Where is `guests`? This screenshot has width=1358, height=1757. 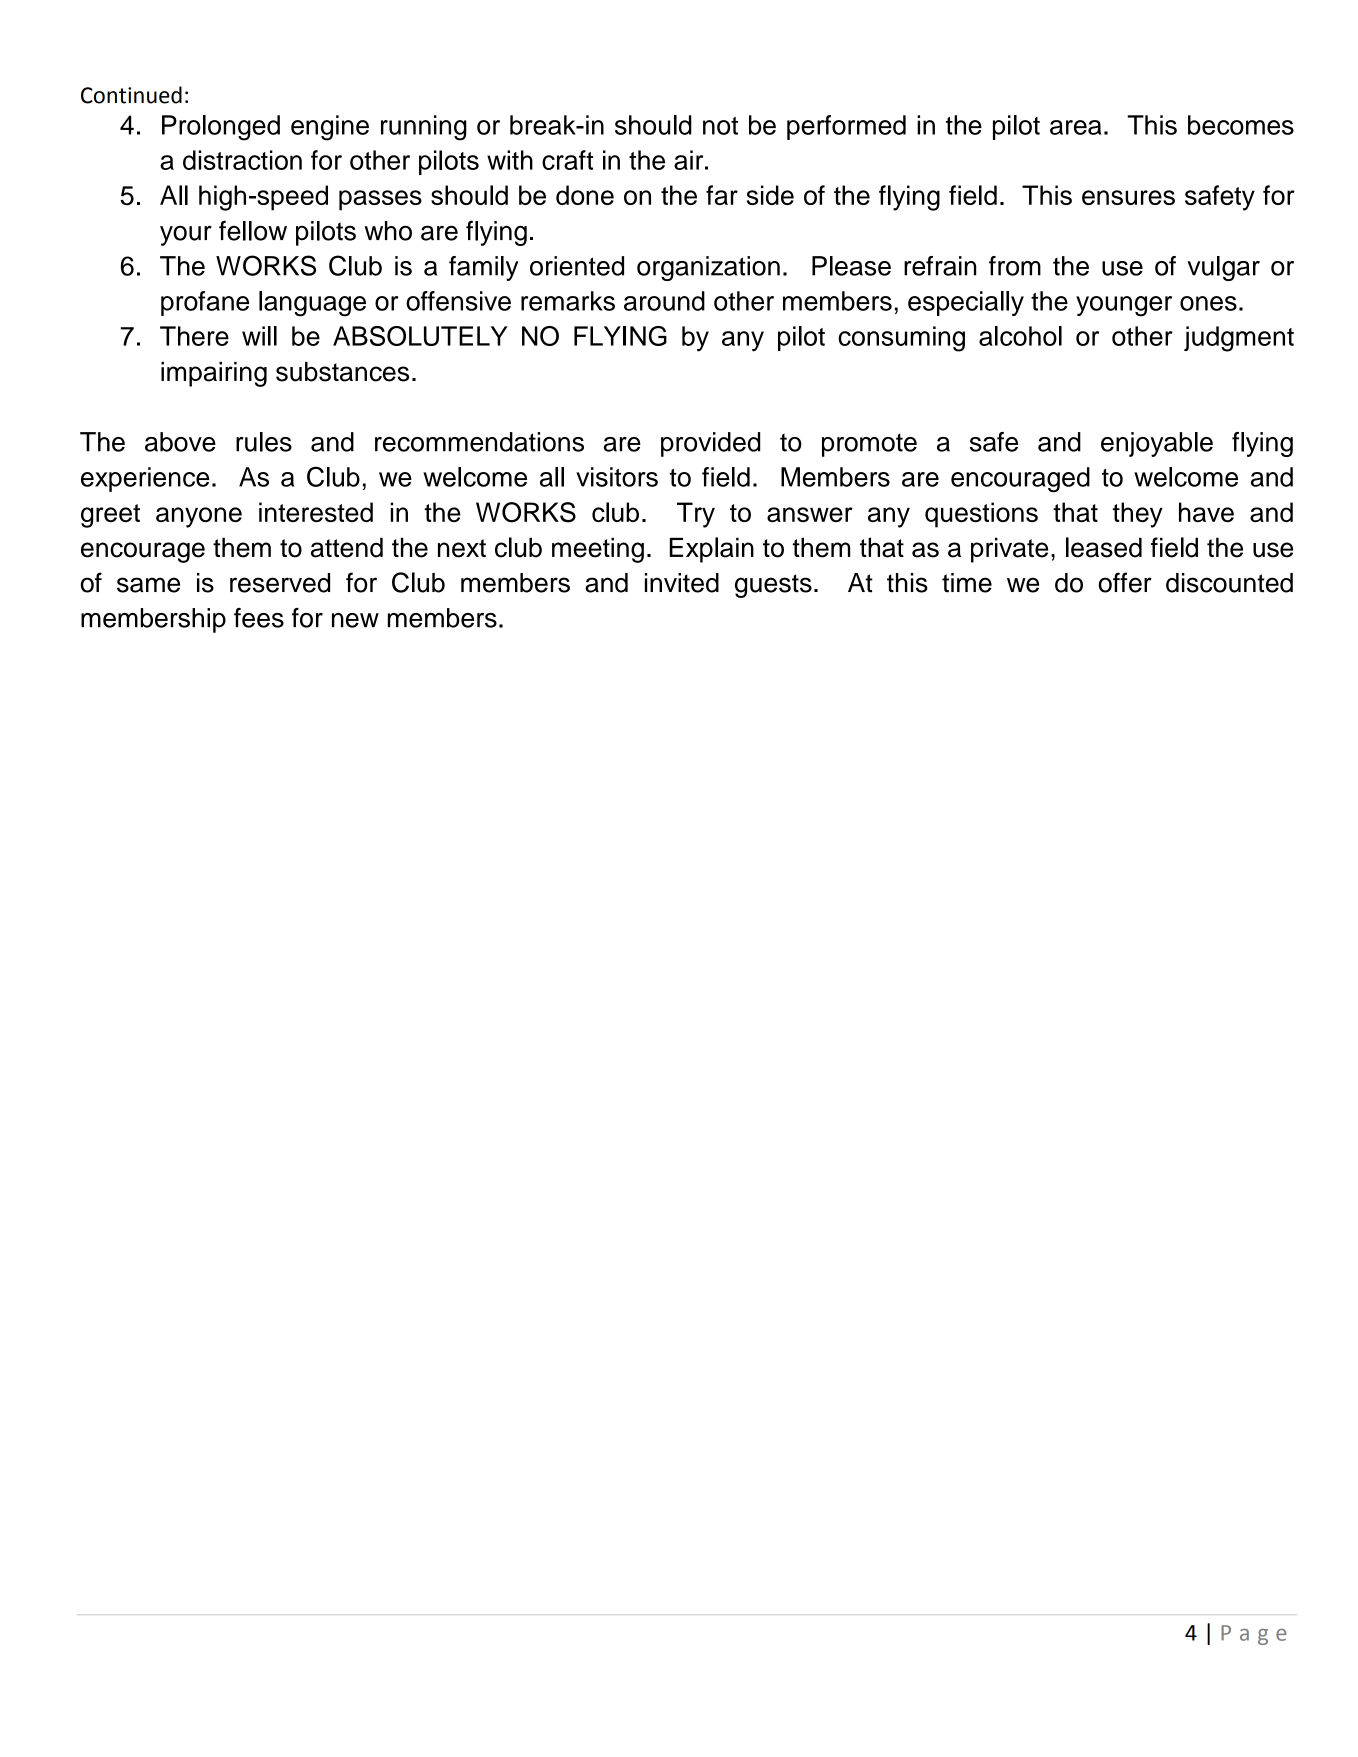 guests is located at coordinates (773, 586).
